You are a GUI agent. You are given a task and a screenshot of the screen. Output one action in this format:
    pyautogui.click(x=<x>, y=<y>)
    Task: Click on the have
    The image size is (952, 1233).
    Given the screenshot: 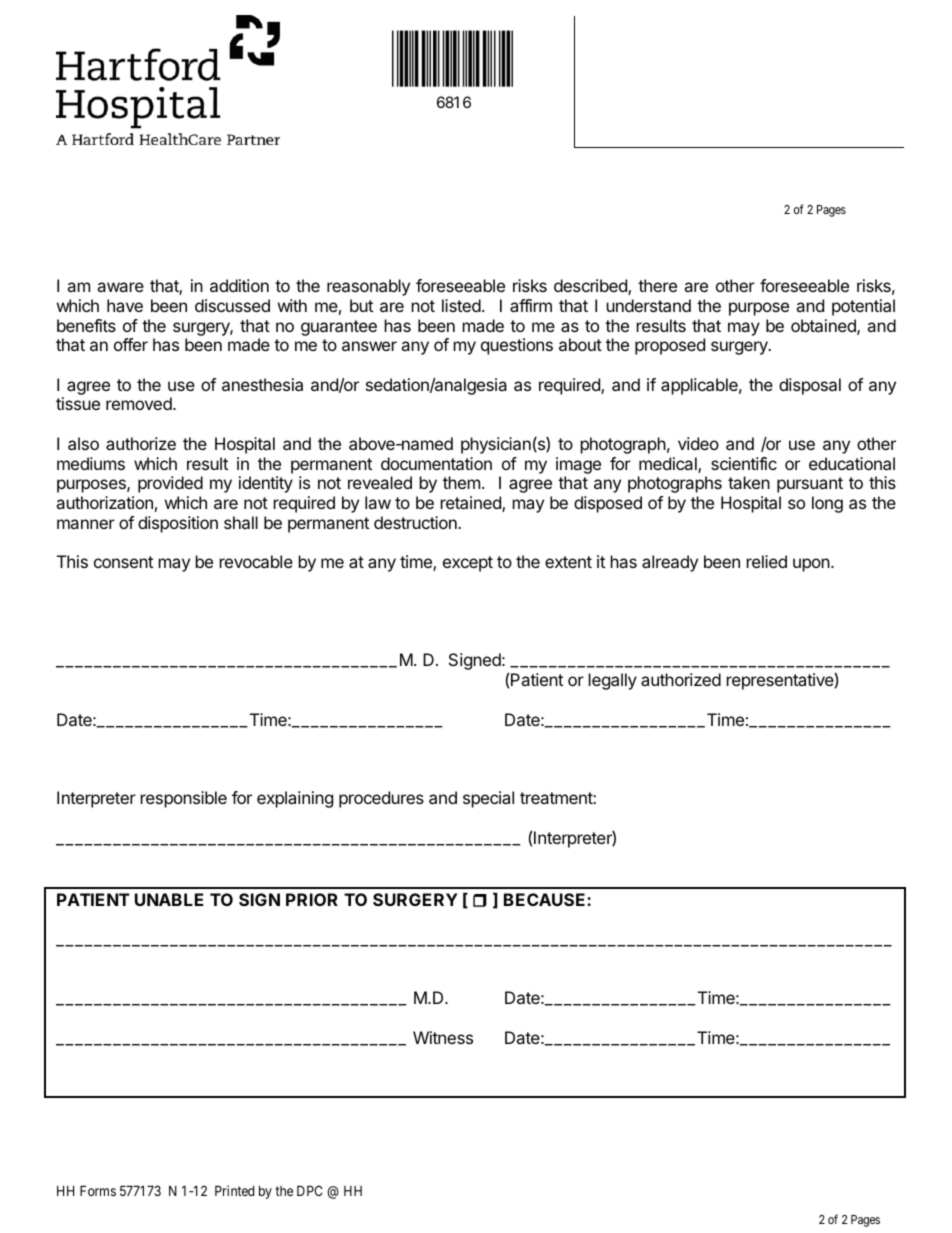 What is the action you would take?
    pyautogui.click(x=125, y=305)
